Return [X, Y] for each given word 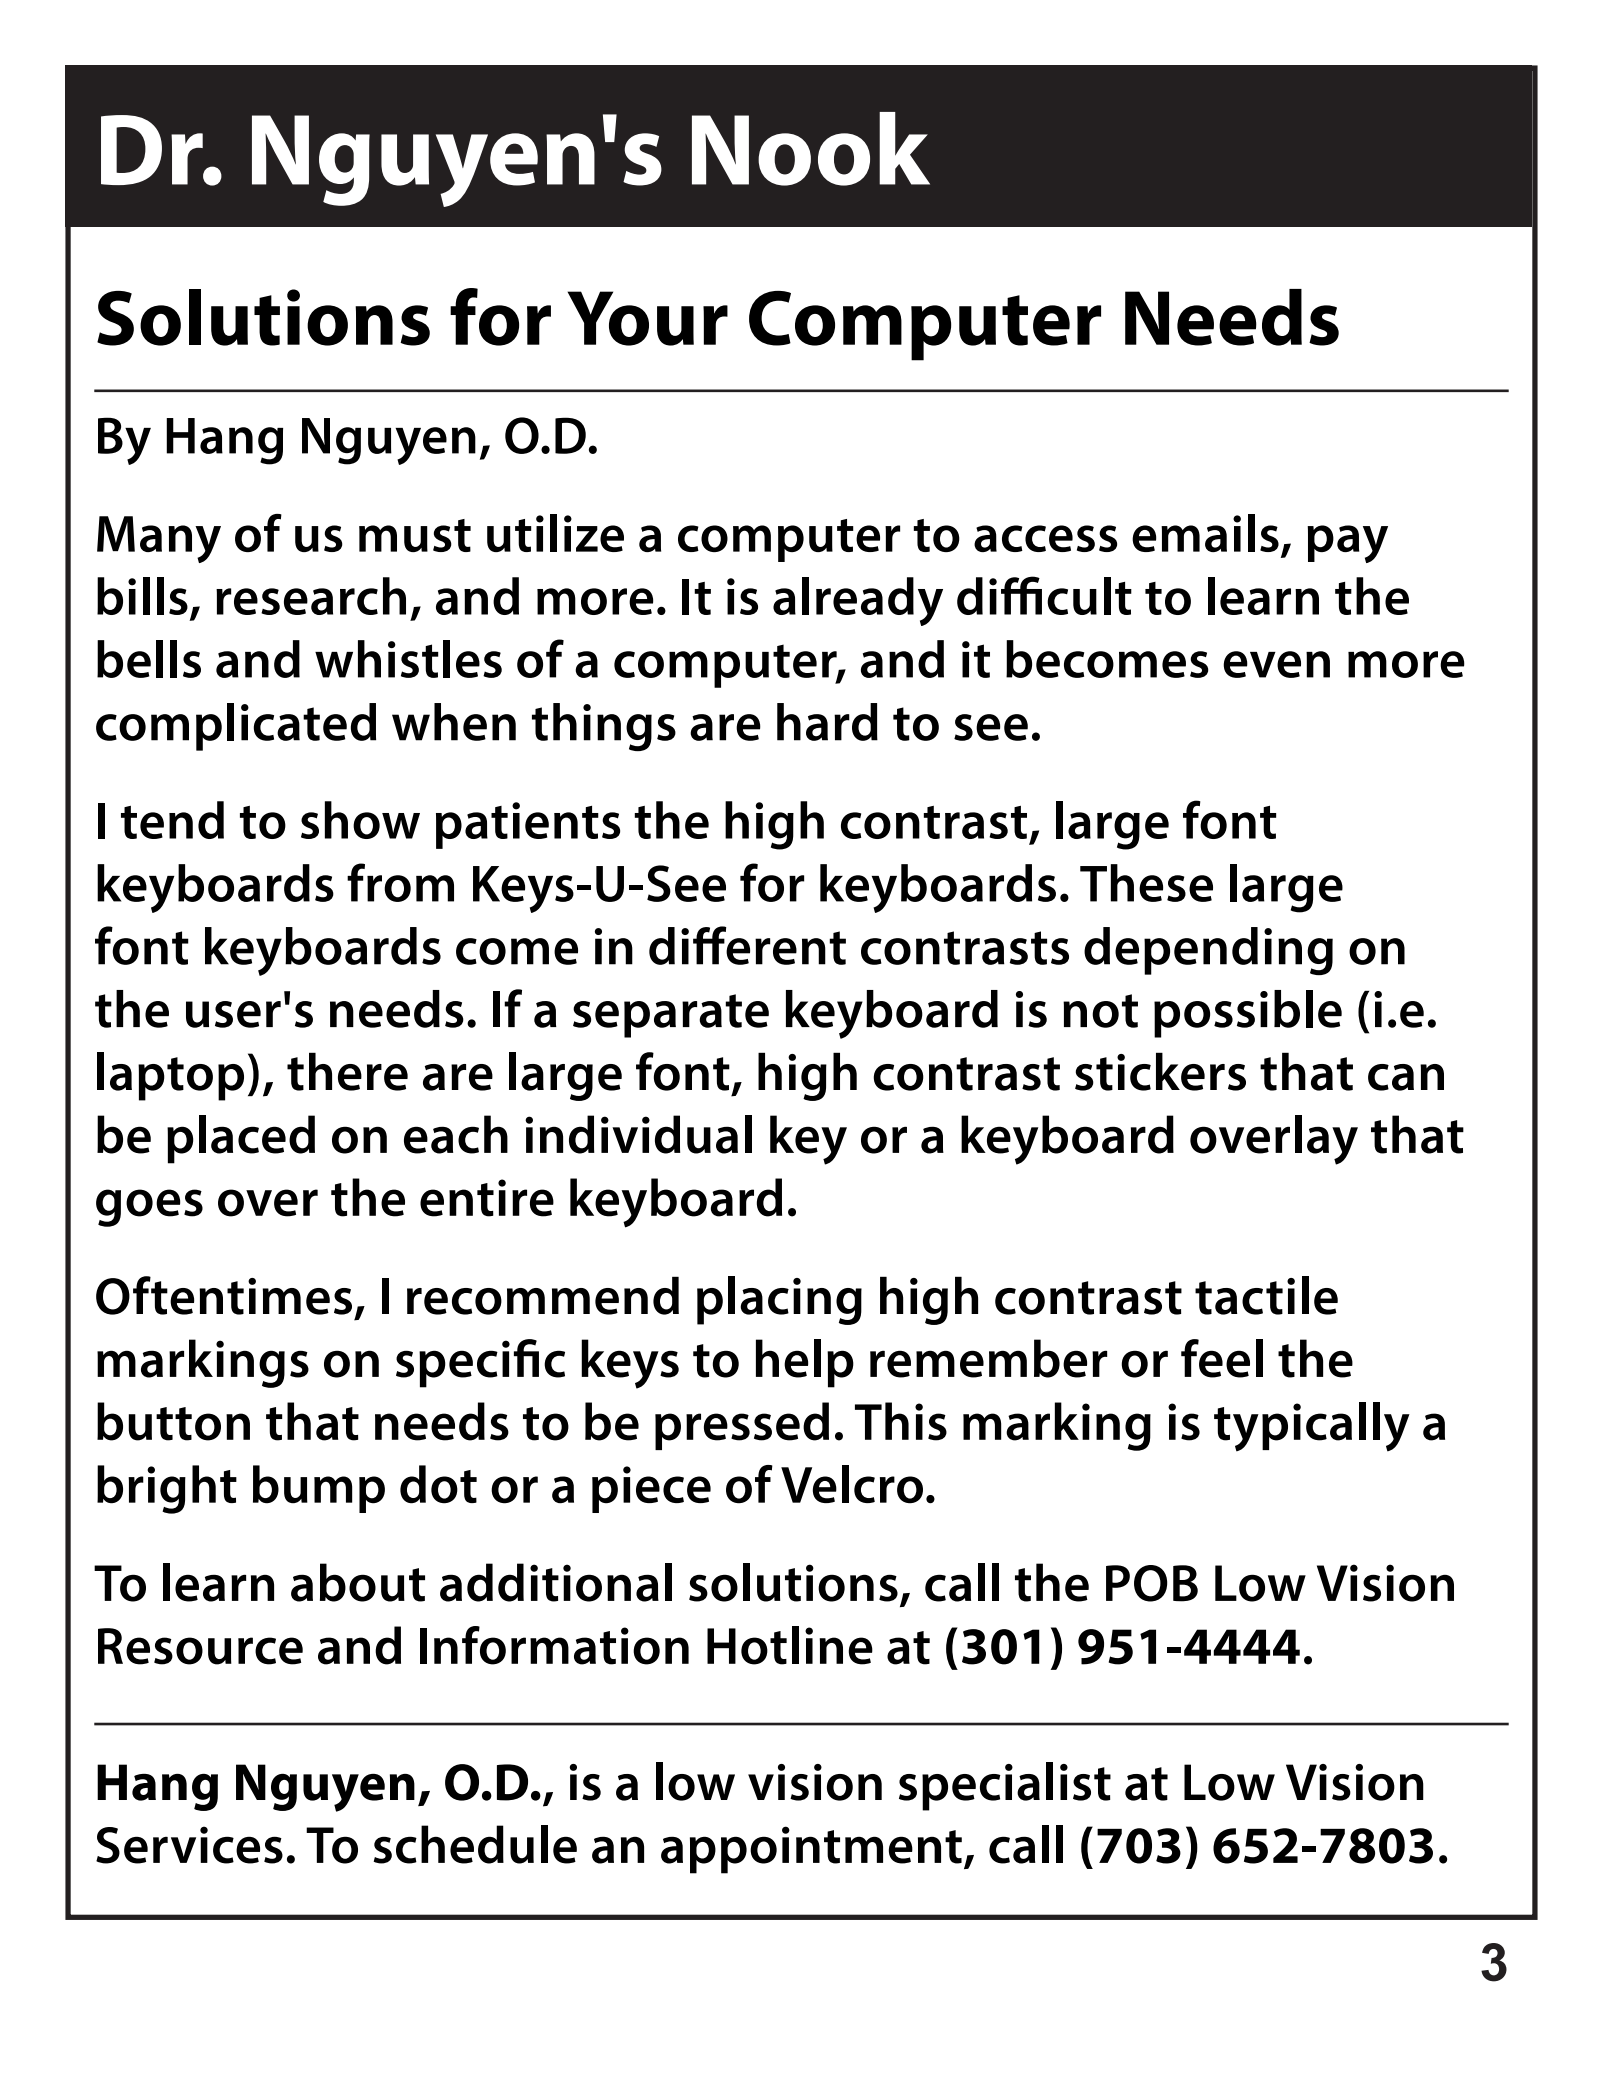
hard [827, 722]
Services [189, 1845]
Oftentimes [224, 1295]
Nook [811, 149]
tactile [1266, 1295]
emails [1205, 533]
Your [648, 318]
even [1276, 664]
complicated [236, 727]
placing [779, 1300]
